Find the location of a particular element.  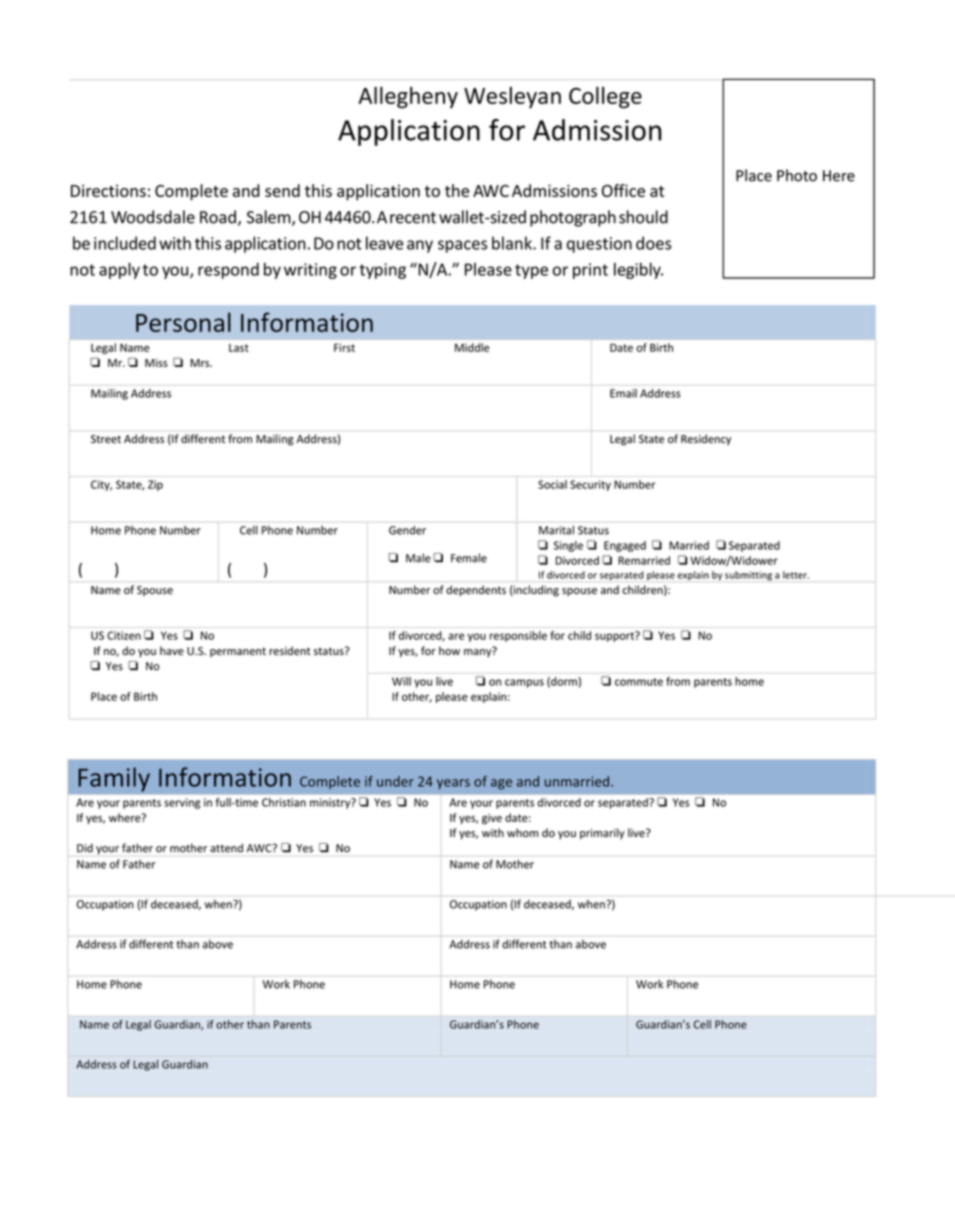

Middle is located at coordinates (472, 347).
